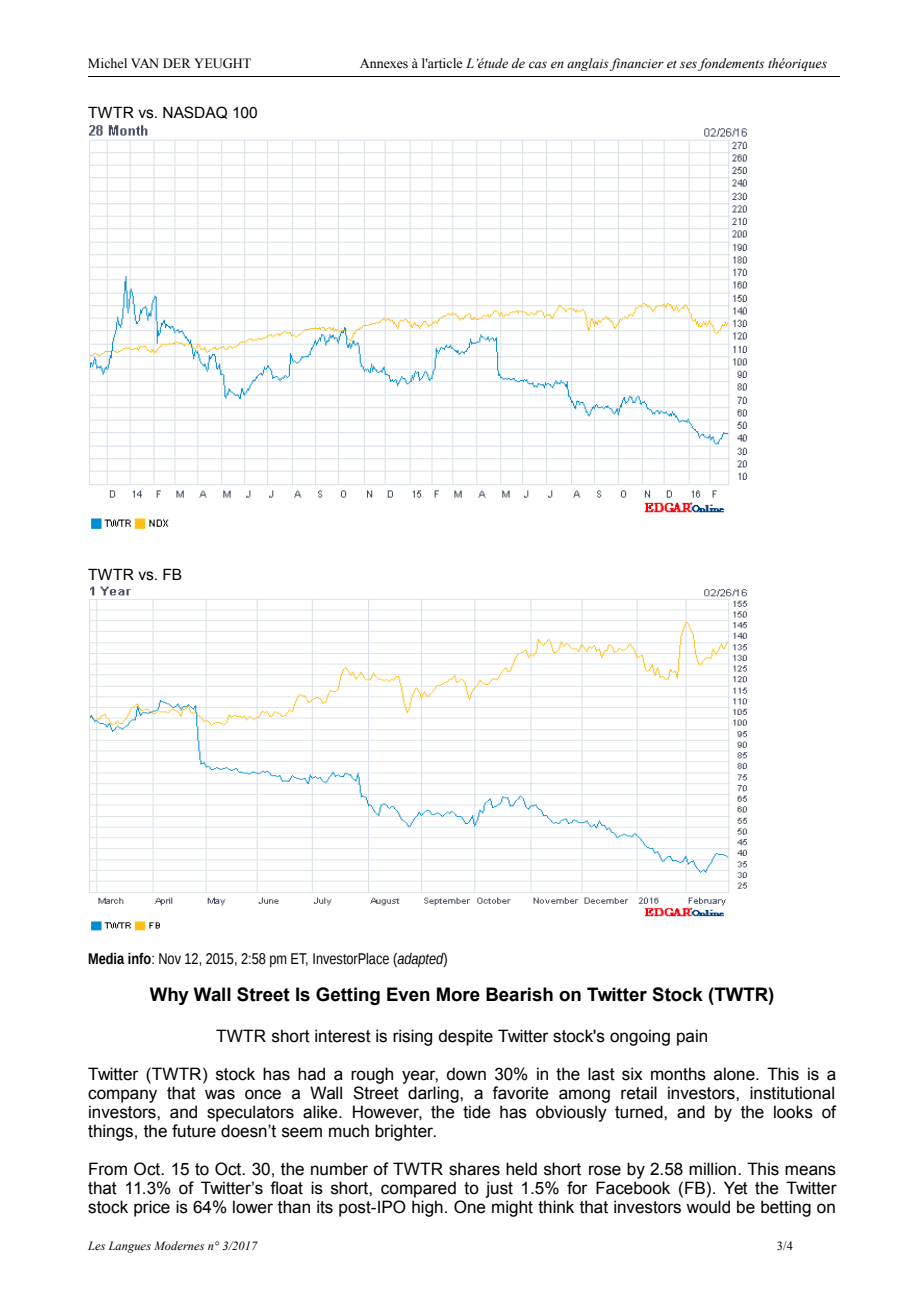  I want to click on cas, so click(538, 64).
